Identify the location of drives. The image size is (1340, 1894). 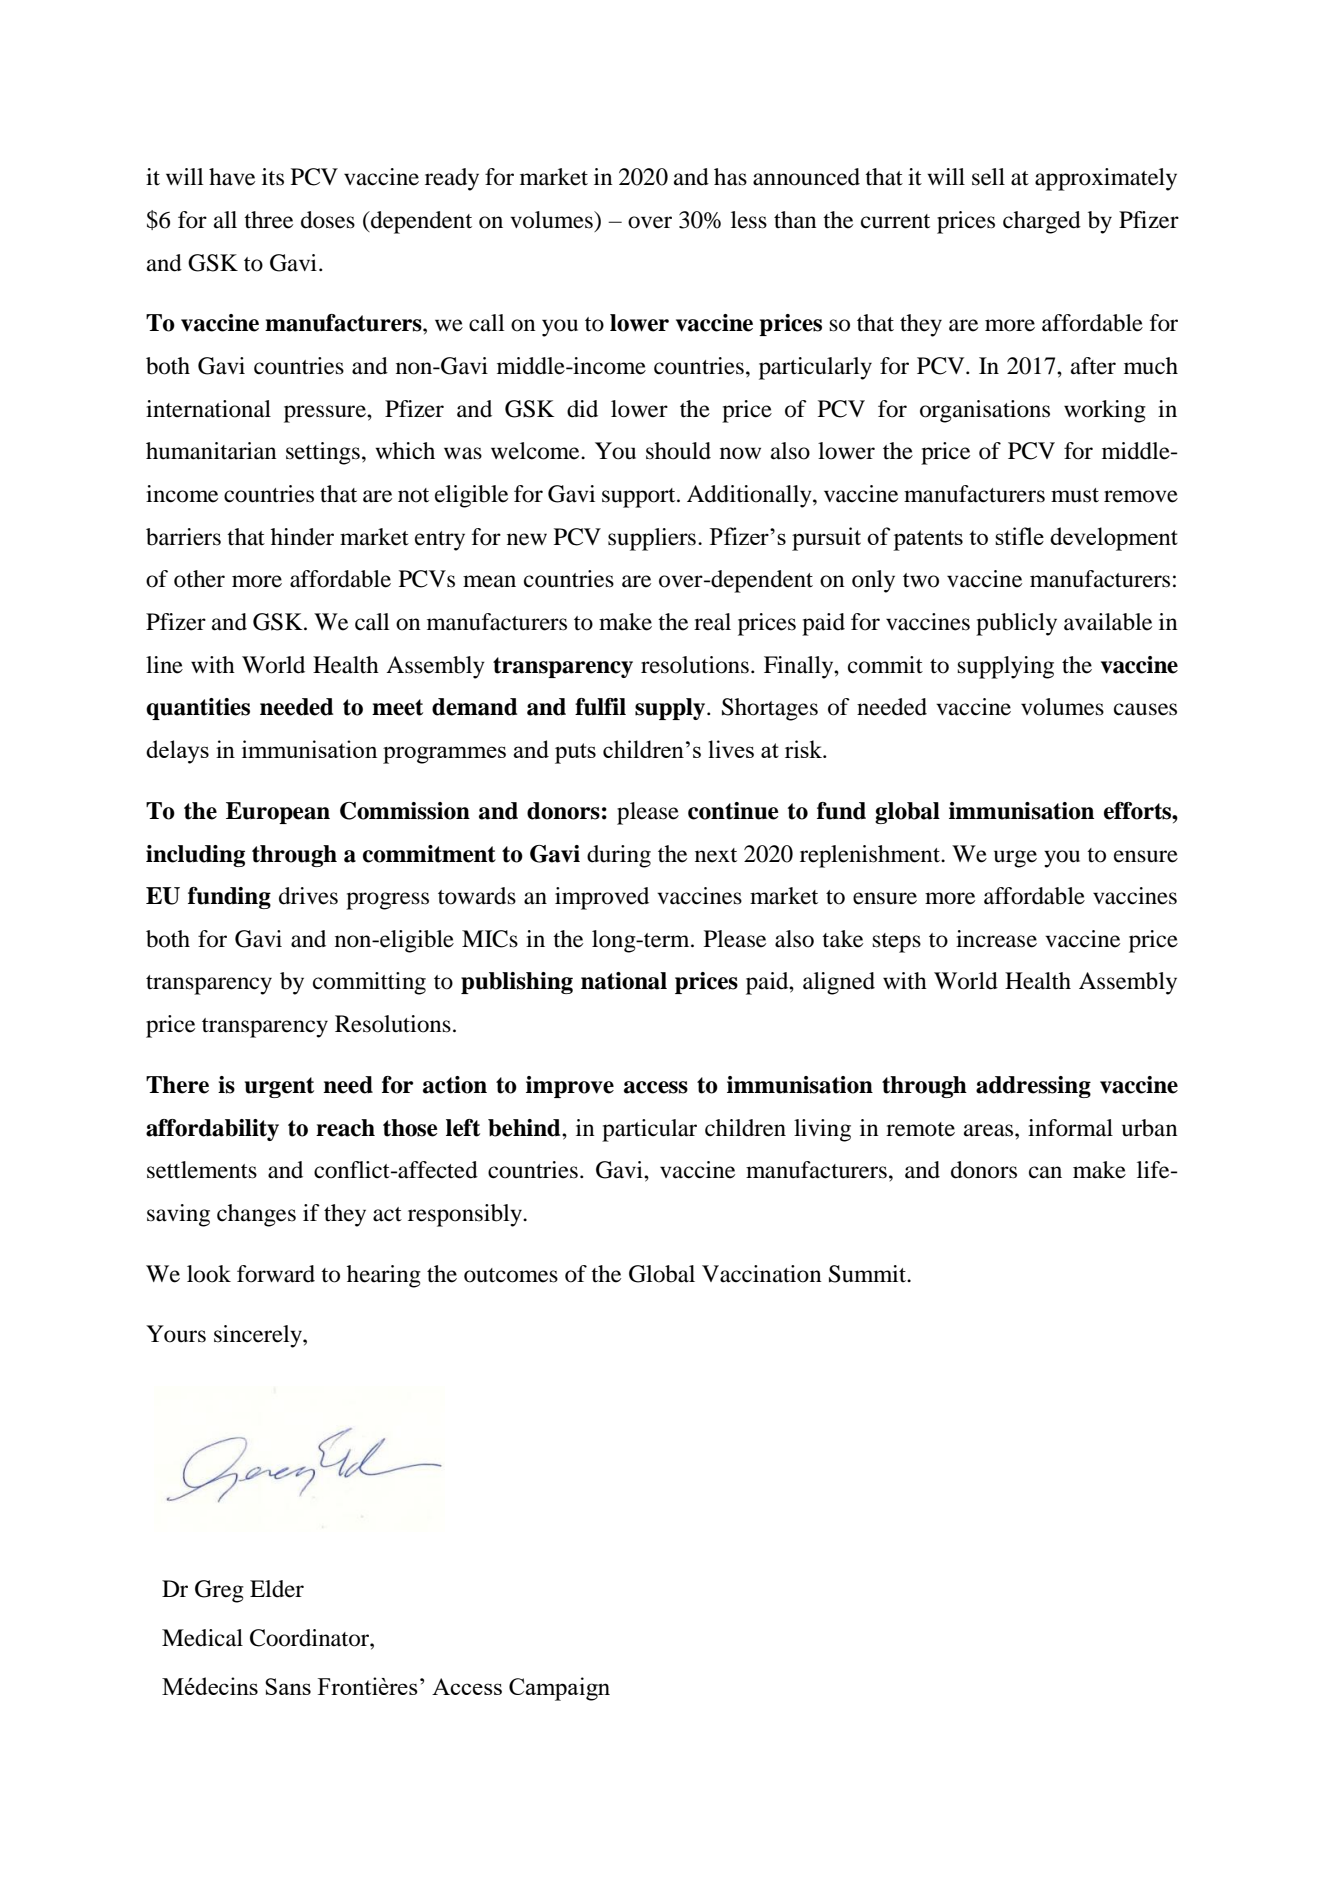
(308, 896).
